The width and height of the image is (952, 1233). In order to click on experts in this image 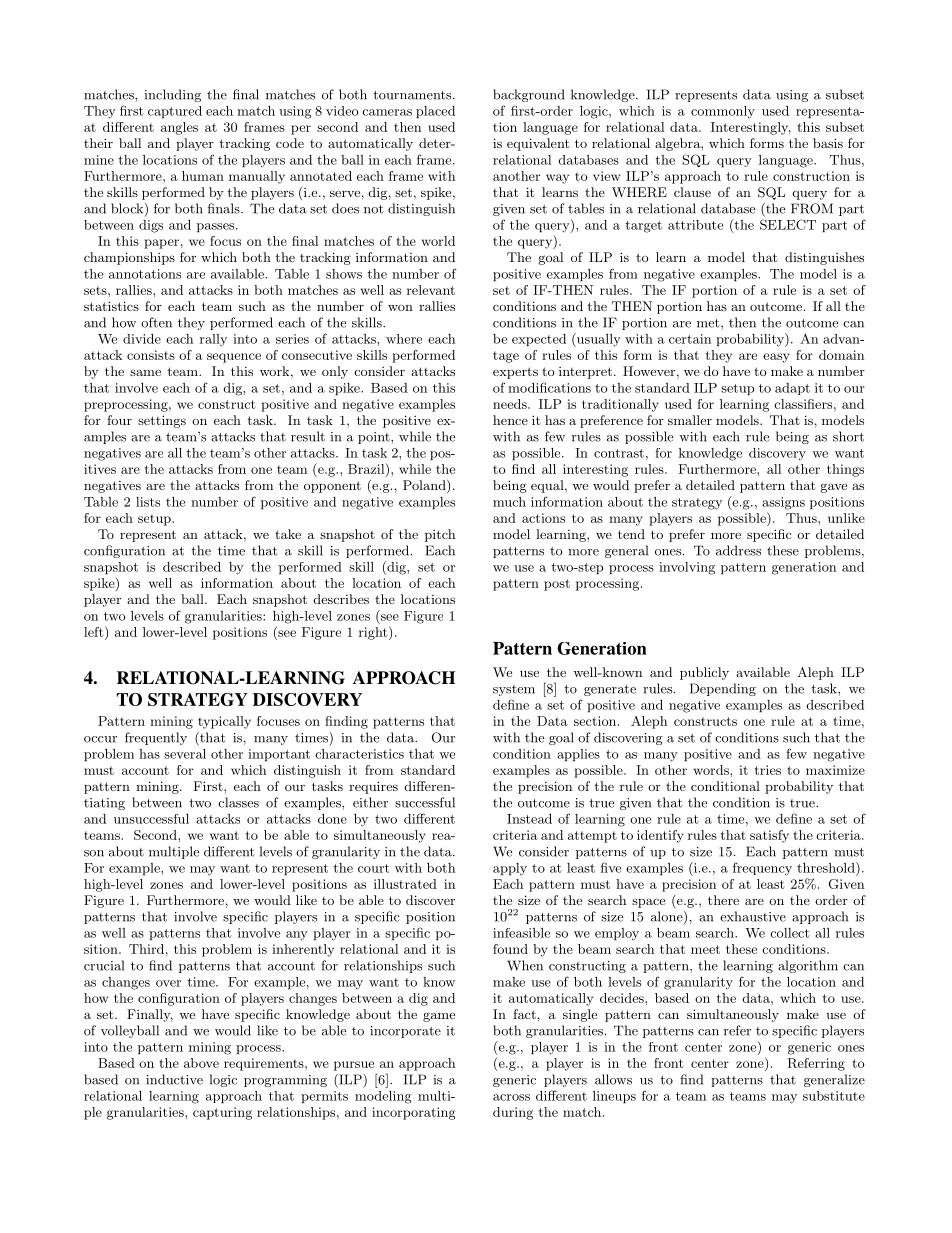, I will do `click(515, 373)`.
